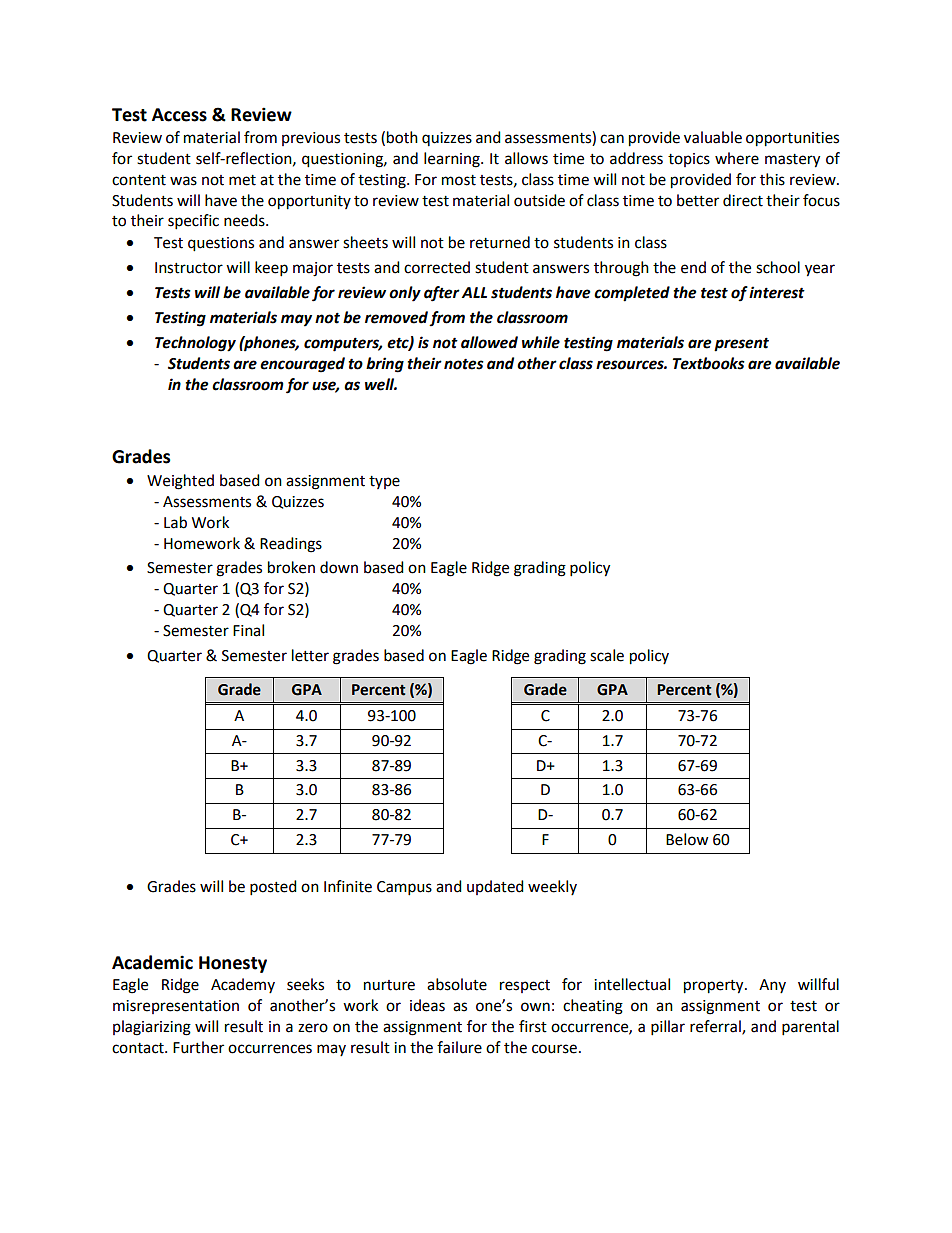  I want to click on learning, so click(453, 160).
